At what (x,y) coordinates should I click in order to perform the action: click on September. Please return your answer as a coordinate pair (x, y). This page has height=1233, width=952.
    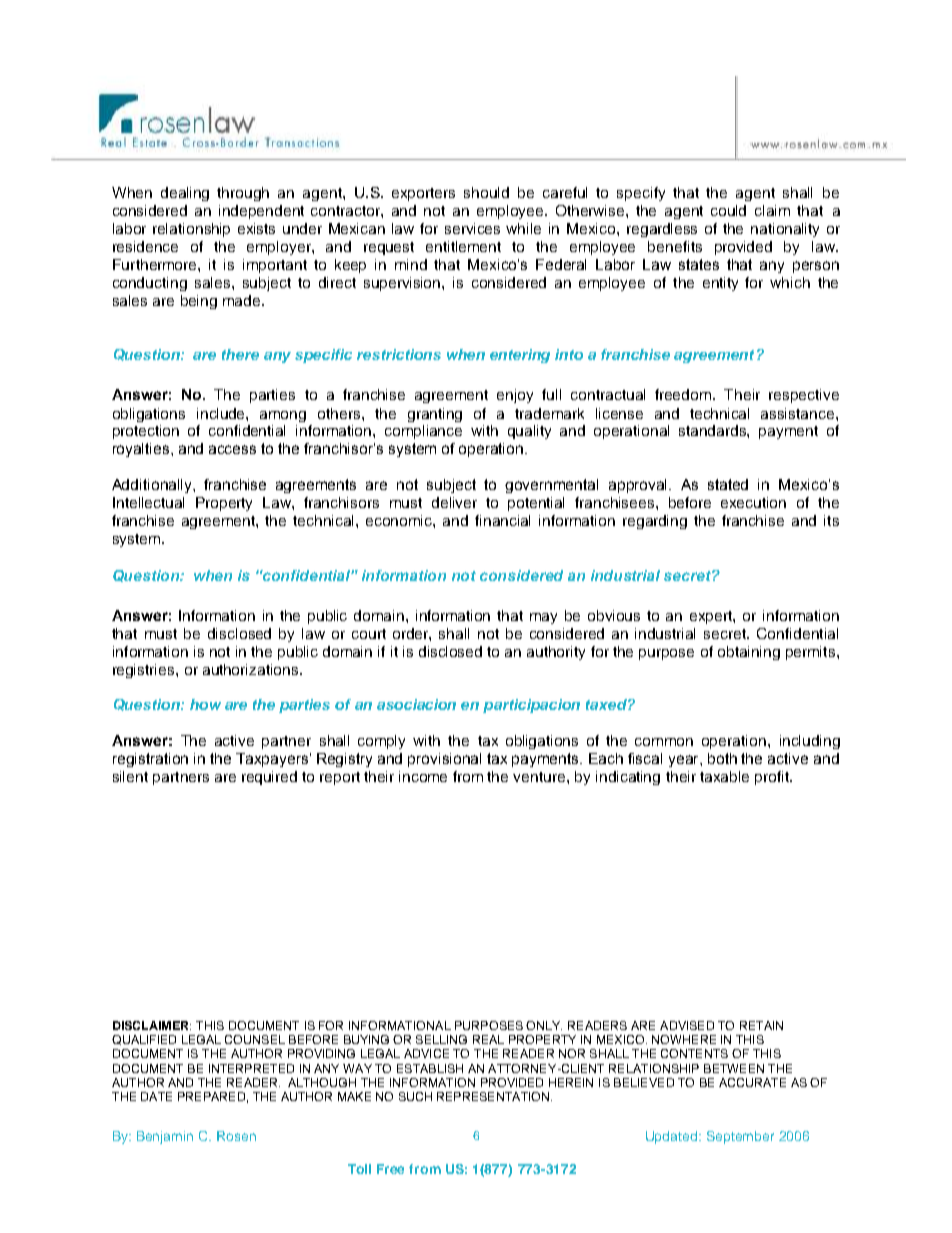
    Looking at the image, I should click on (740, 1137).
